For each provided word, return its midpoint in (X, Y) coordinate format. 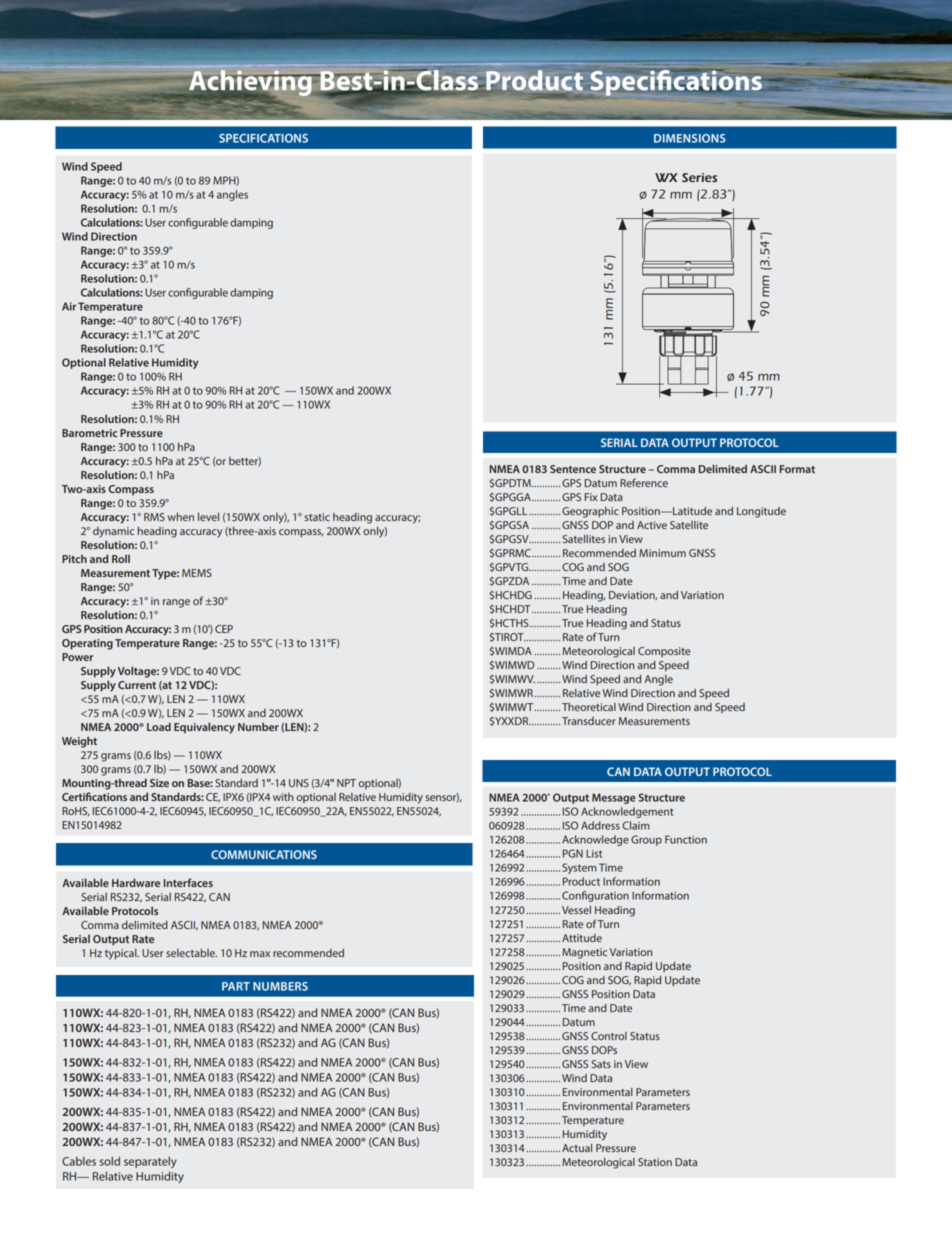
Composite (664, 652)
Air (69, 306)
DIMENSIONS (690, 138)
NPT (346, 783)
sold (110, 1161)
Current (137, 685)
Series (699, 177)
